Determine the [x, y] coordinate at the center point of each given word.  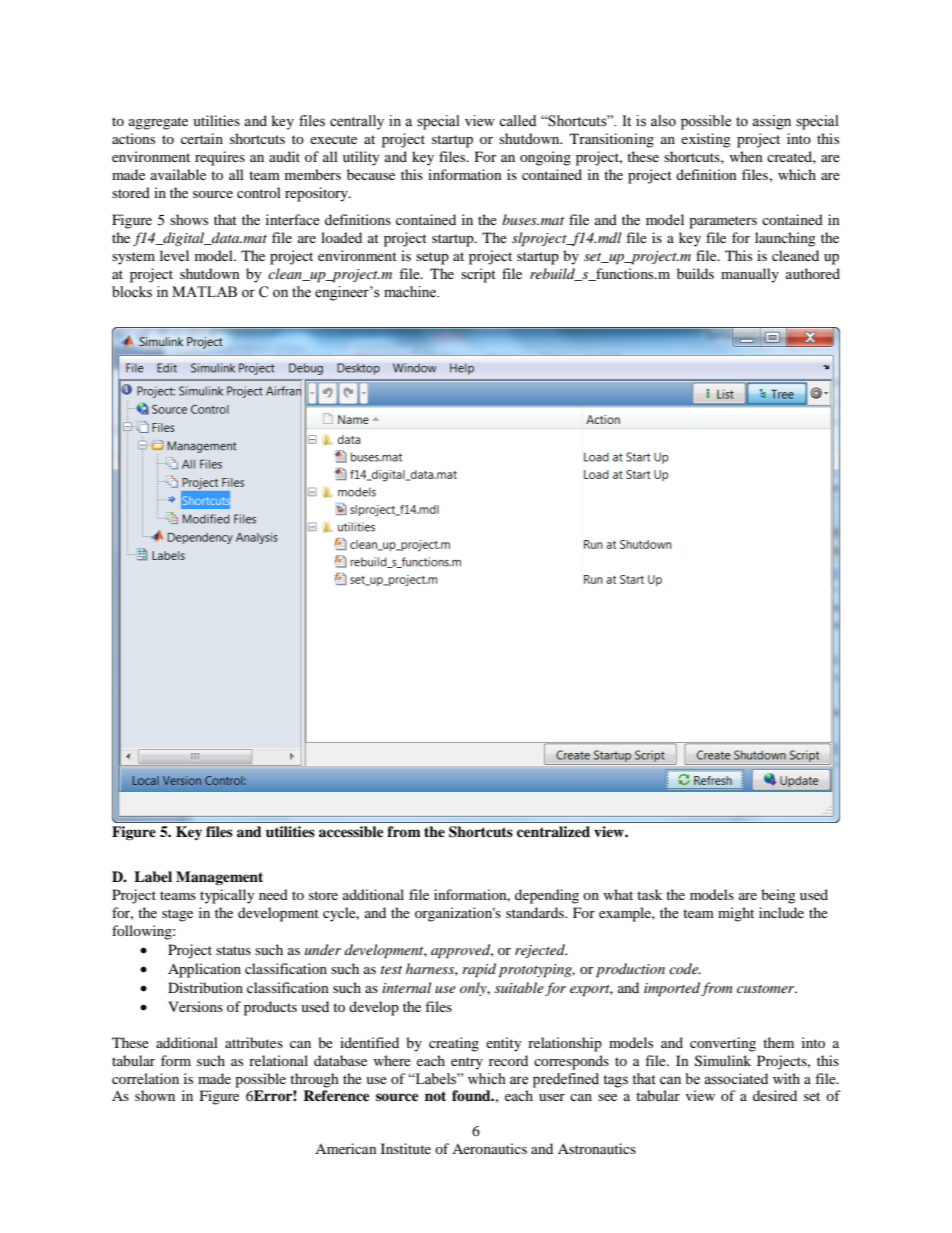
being [778, 896]
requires [220, 158]
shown [155, 1095]
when [746, 156]
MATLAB [204, 291]
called [517, 121]
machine [411, 292]
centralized [553, 831]
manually [750, 275]
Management [219, 878]
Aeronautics [489, 1148]
